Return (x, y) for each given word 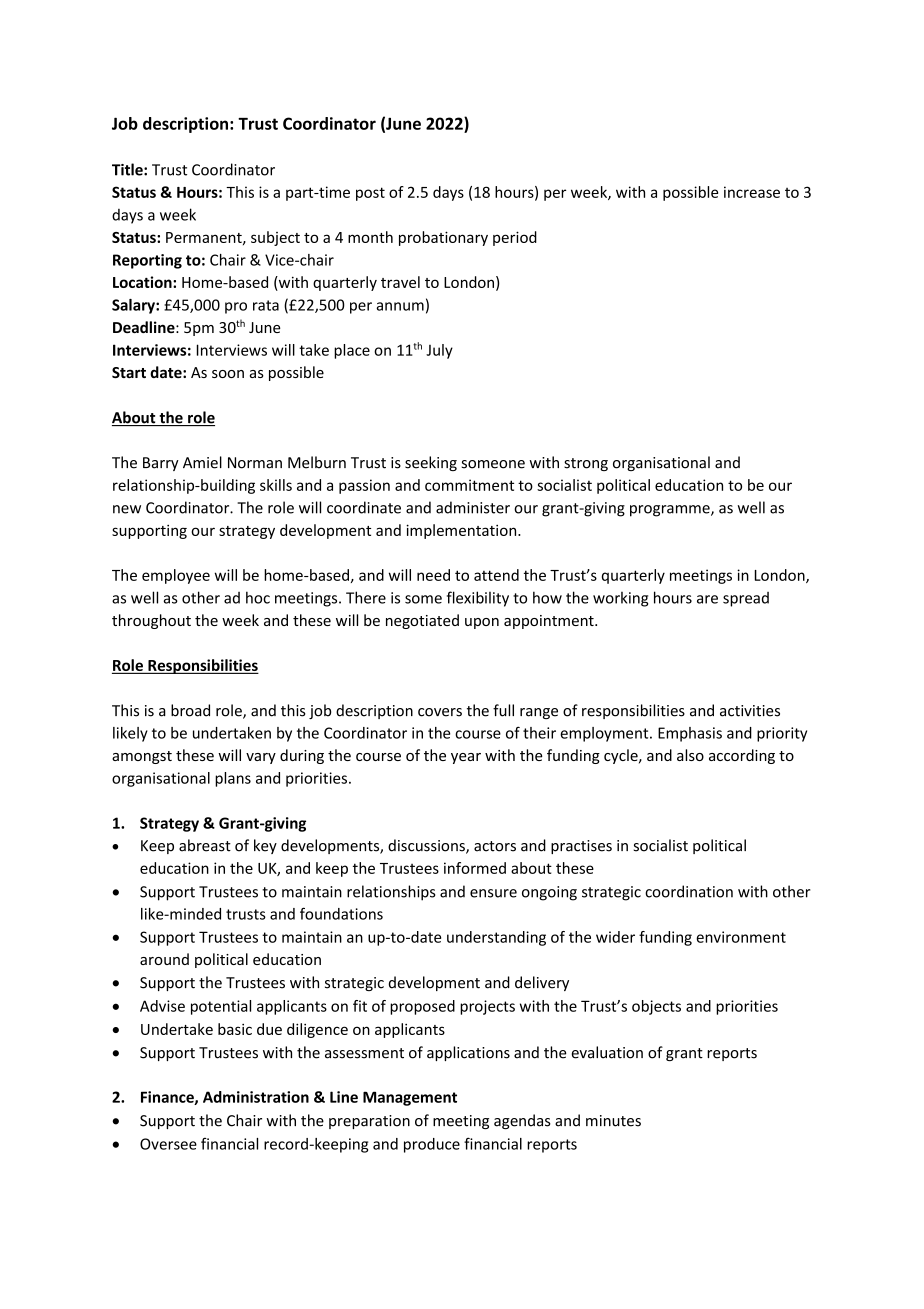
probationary (443, 238)
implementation (462, 531)
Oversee (168, 1144)
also (690, 755)
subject (275, 238)
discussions (427, 846)
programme (671, 511)
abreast (205, 845)
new (127, 509)
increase (752, 192)
